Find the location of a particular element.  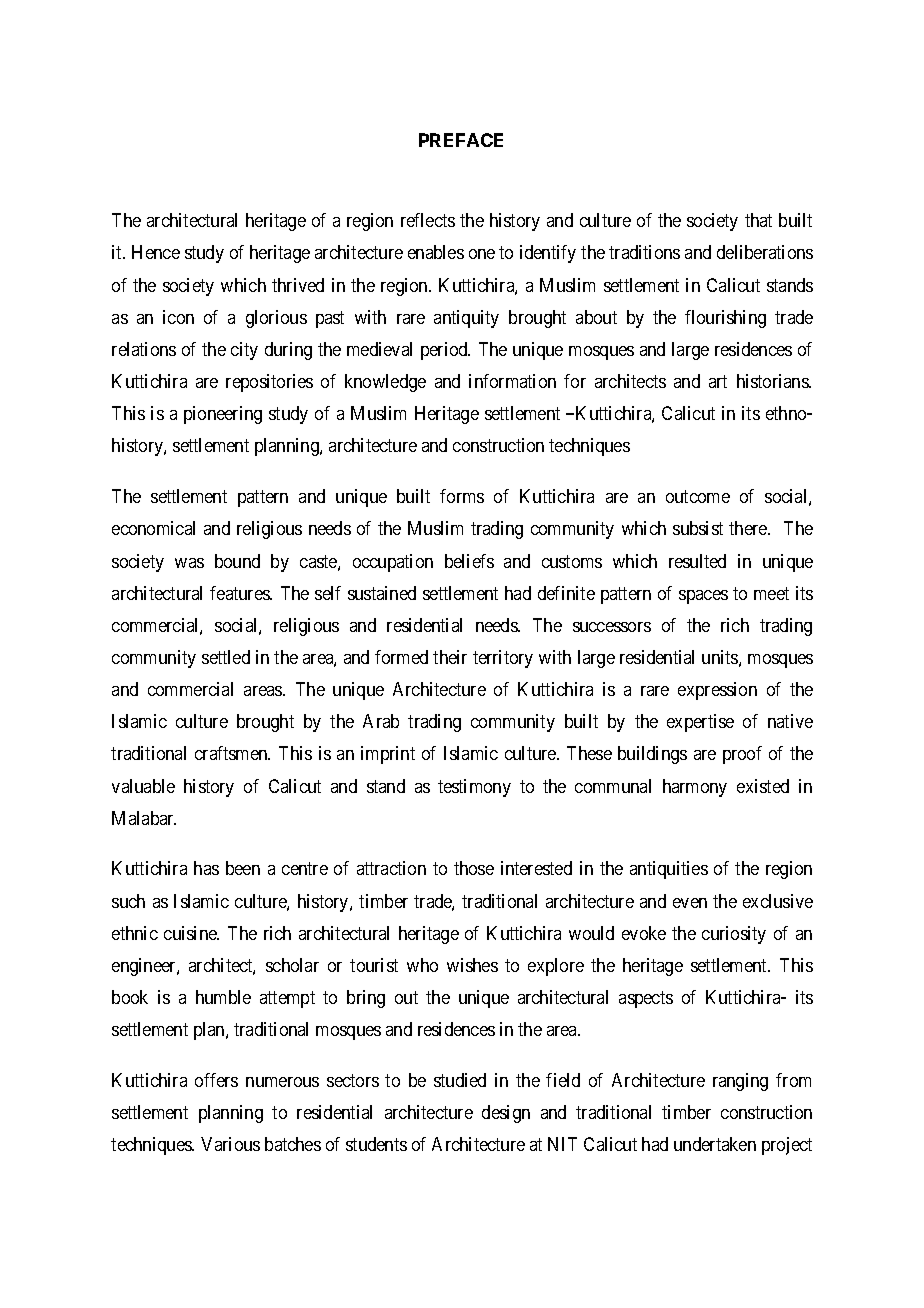

testimony is located at coordinates (474, 788).
